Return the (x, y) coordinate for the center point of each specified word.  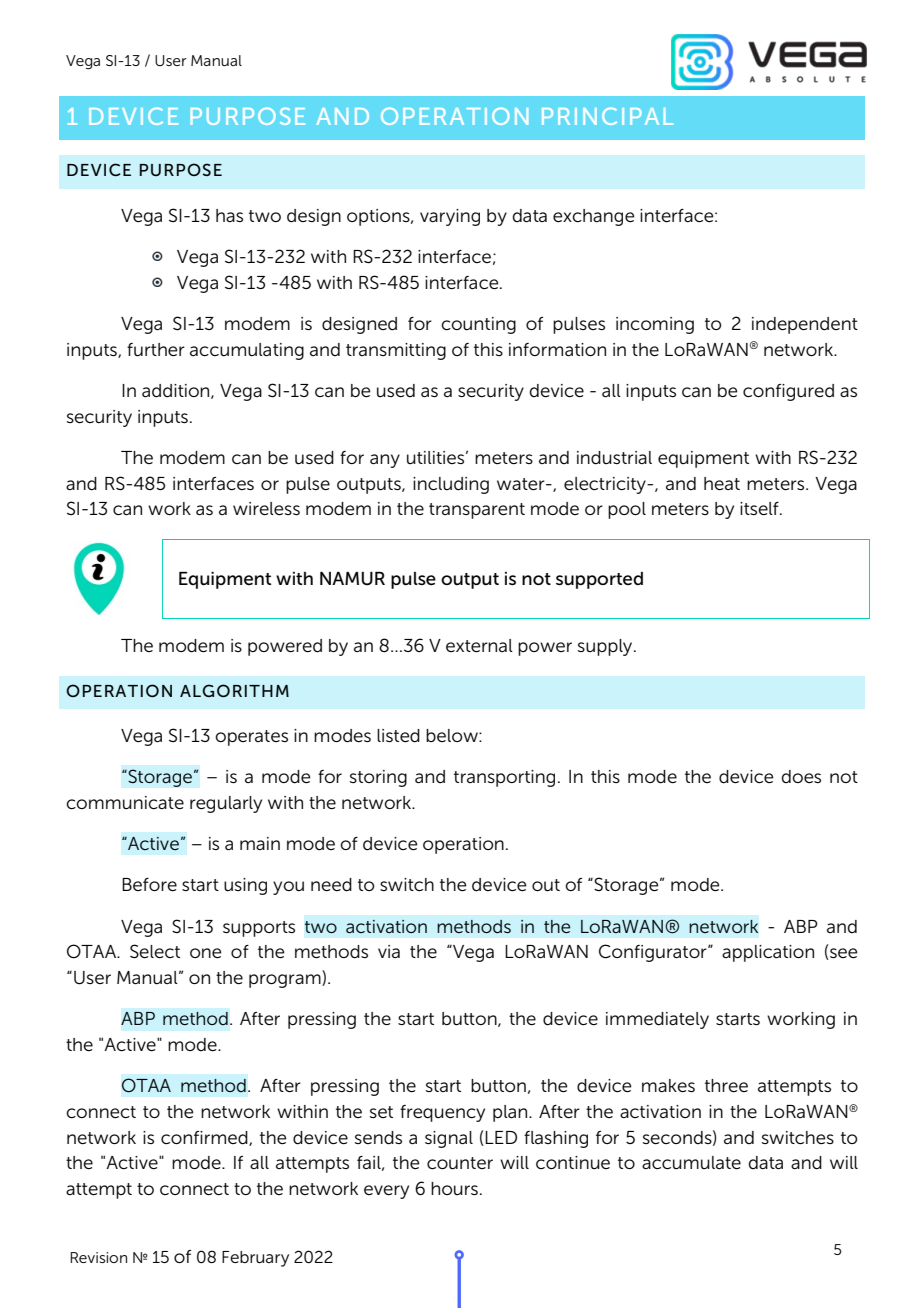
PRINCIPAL (607, 116)
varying (450, 217)
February (255, 1259)
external (479, 646)
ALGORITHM (234, 690)
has (229, 215)
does (801, 777)
